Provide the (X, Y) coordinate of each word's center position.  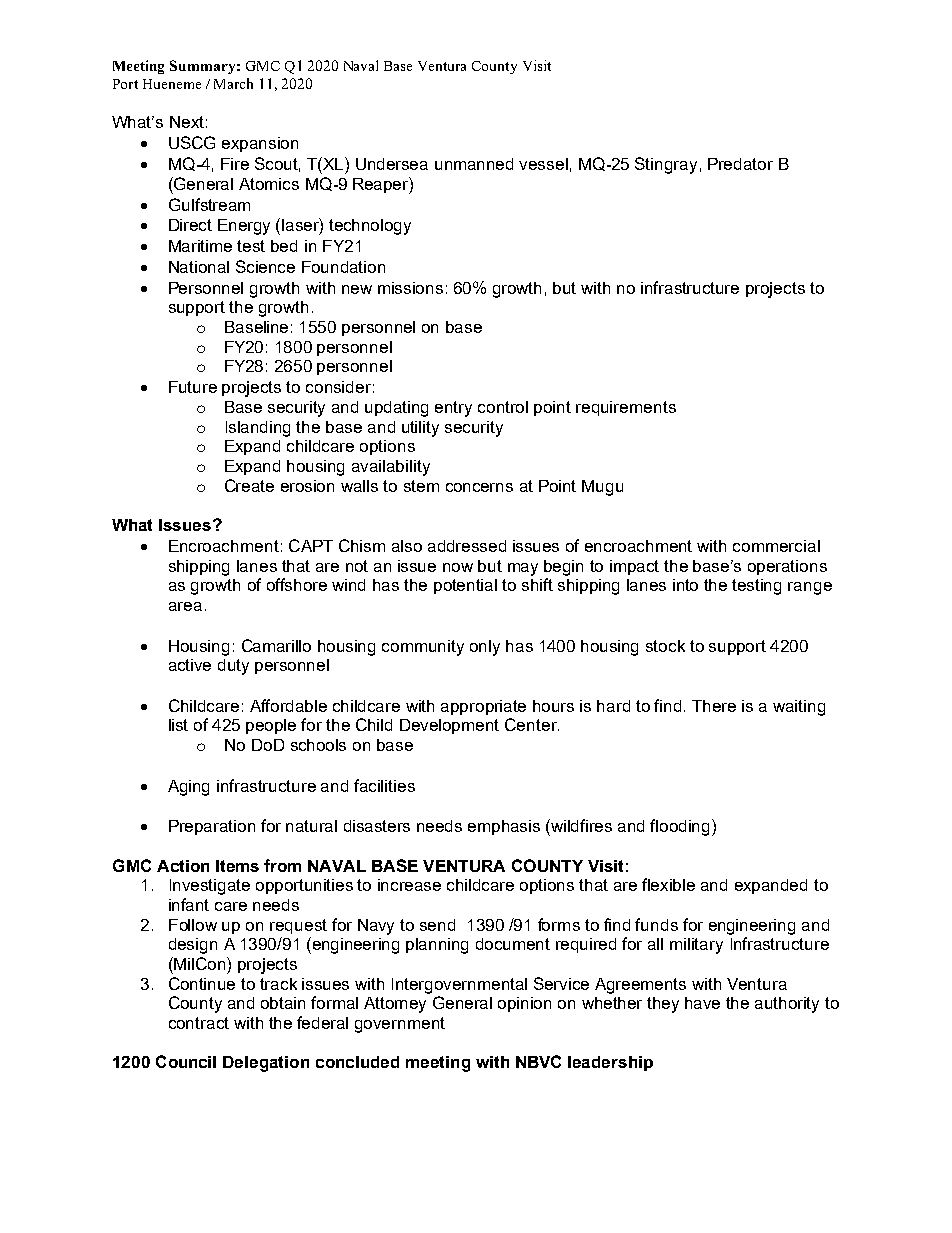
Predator (740, 164)
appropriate (483, 707)
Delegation (266, 1064)
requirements (626, 408)
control (503, 407)
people (271, 726)
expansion (260, 144)
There (714, 706)
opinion (524, 1004)
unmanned (474, 164)
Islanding (258, 429)
